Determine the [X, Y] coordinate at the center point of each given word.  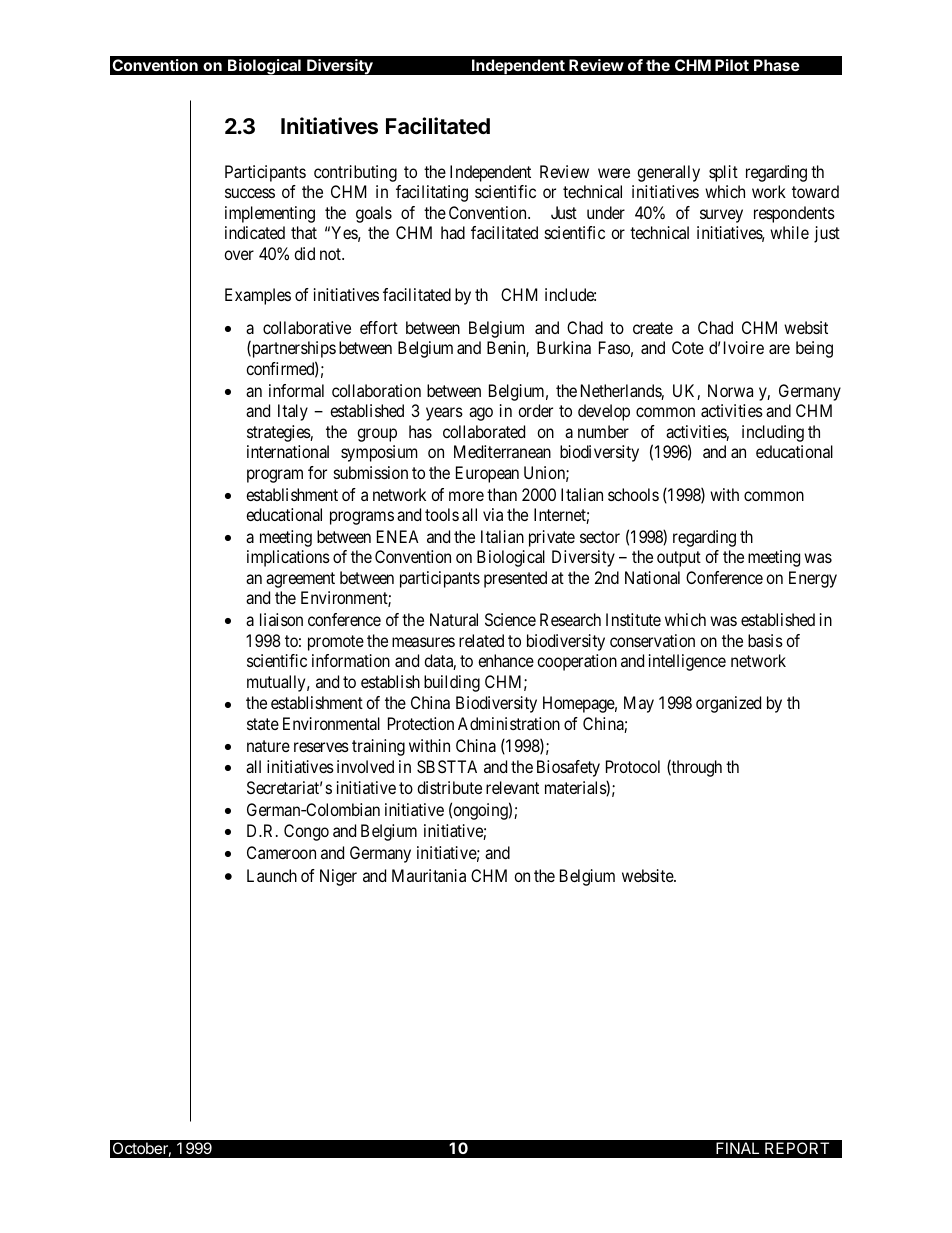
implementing [270, 214]
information [351, 660]
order [535, 410]
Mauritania [429, 875]
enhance [506, 660]
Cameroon [281, 852]
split [723, 173]
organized [728, 704]
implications [288, 558]
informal [296, 390]
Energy [813, 579]
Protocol [633, 766]
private [552, 538]
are [779, 349]
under [606, 212]
